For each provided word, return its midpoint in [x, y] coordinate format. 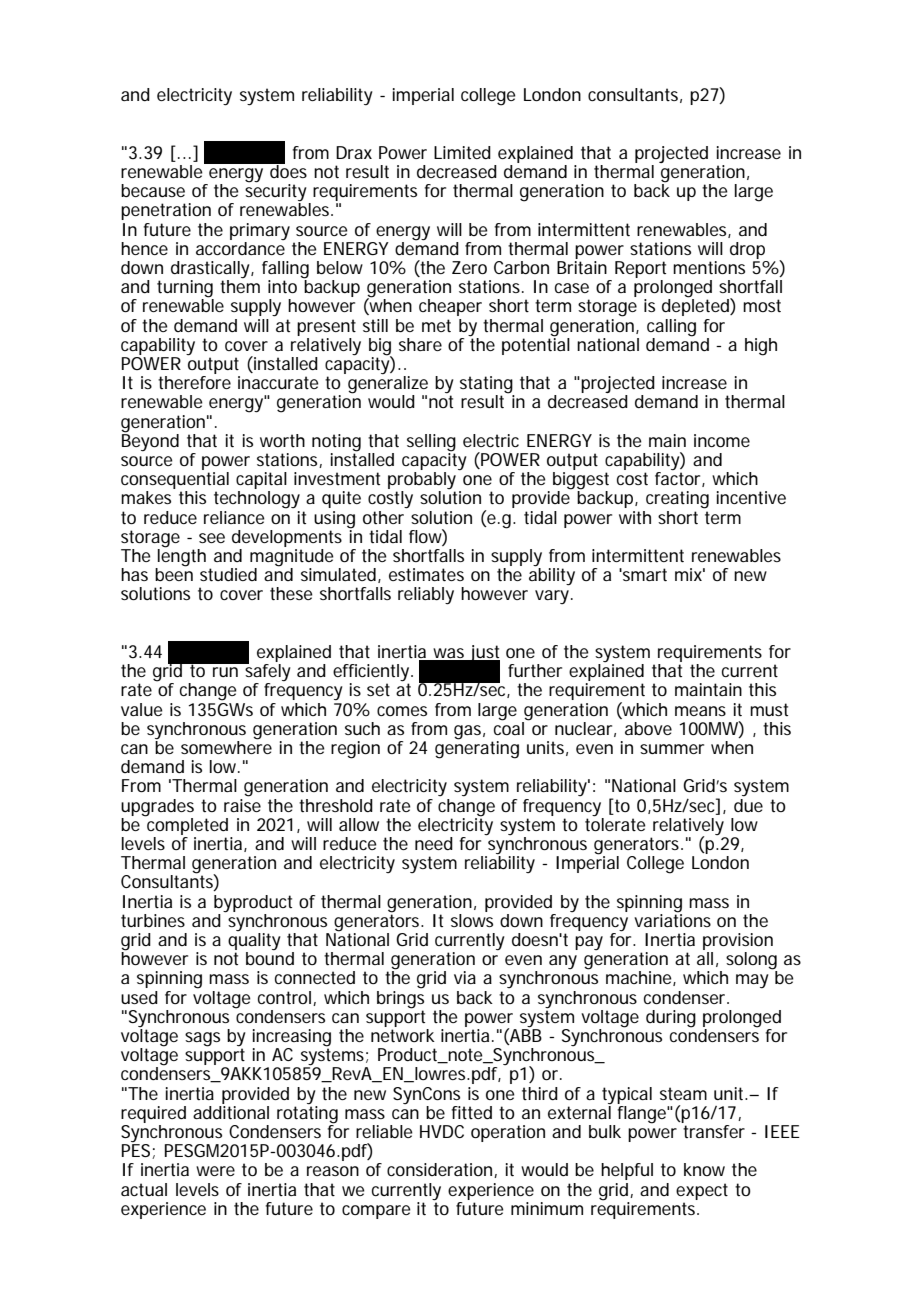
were [215, 1171]
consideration [441, 1170]
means [700, 711]
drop [747, 250]
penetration [166, 211]
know [704, 1169]
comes [402, 711]
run [225, 672]
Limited [462, 152]
